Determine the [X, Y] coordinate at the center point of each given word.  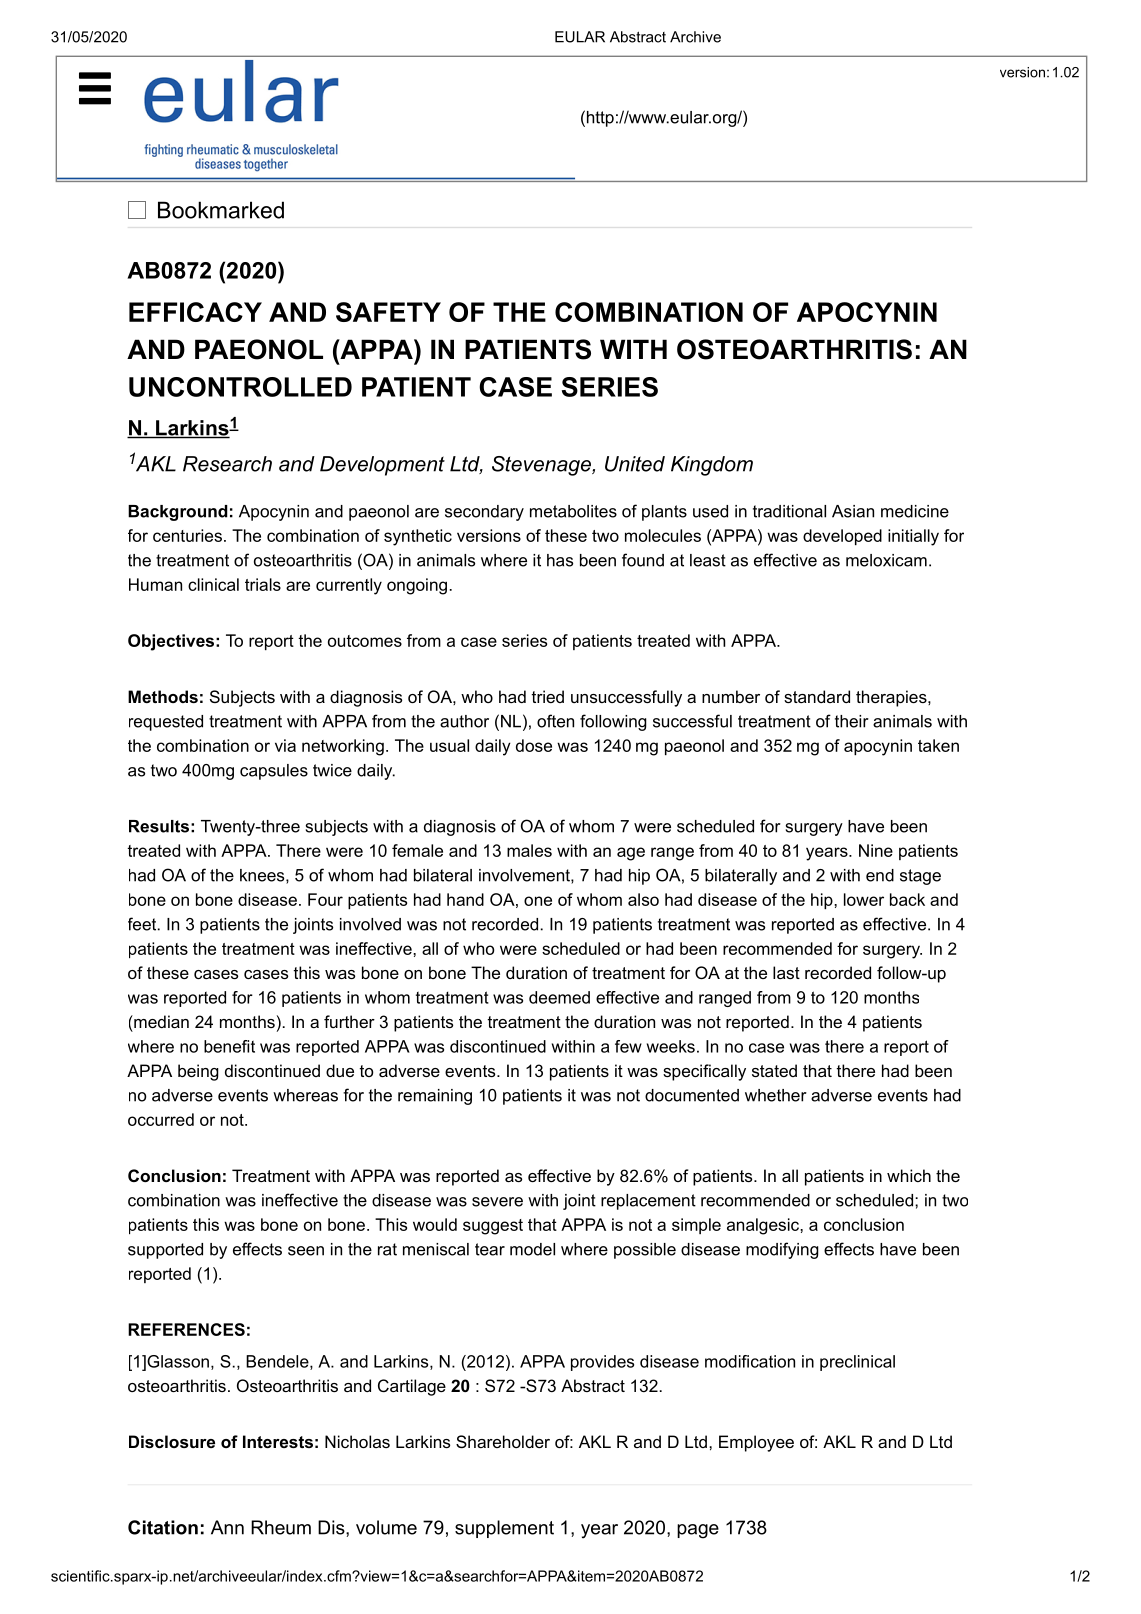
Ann [227, 1527]
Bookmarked [221, 210]
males [529, 850]
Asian [853, 511]
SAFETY [388, 312]
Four [325, 899]
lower [864, 899]
